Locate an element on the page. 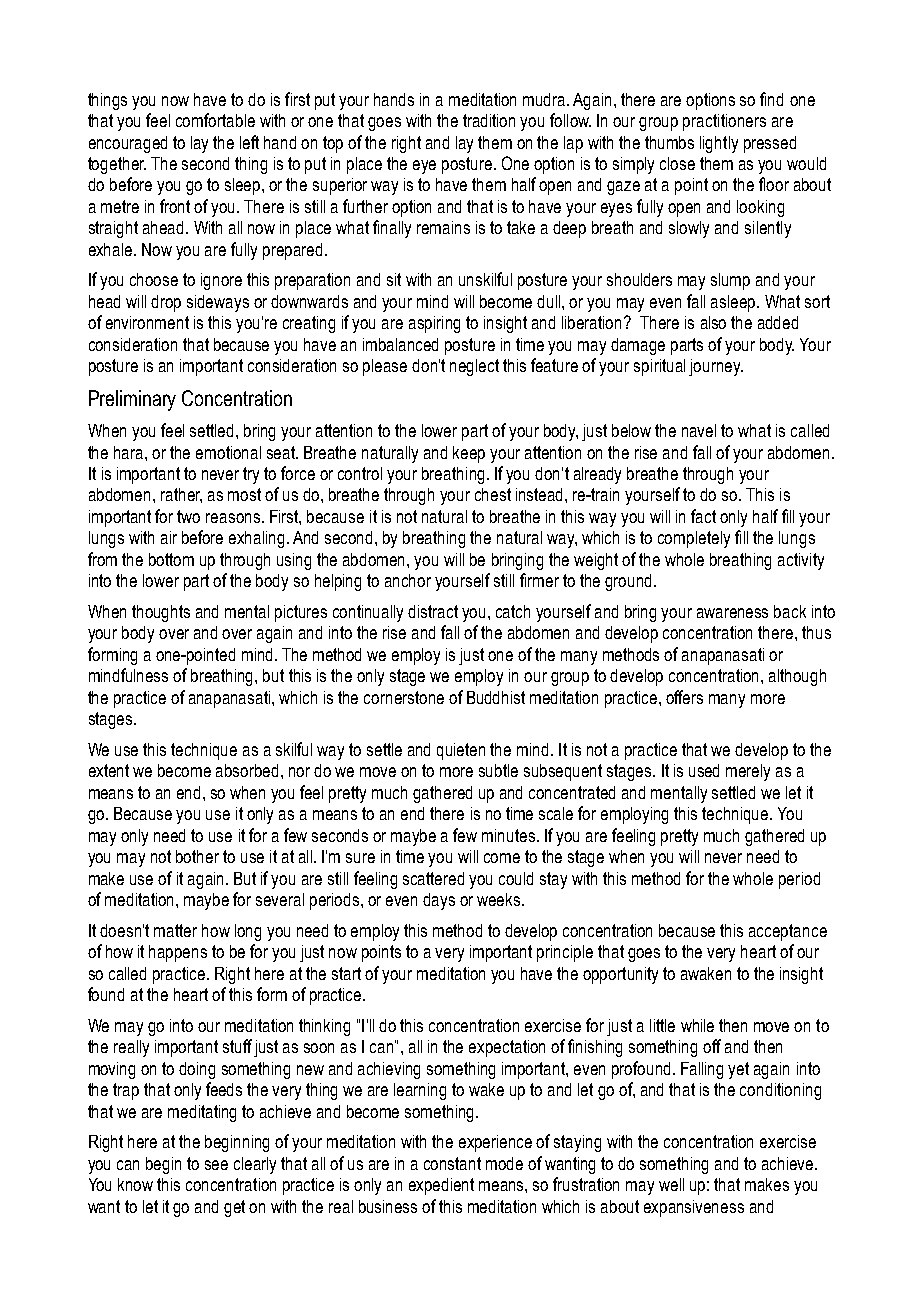  thoughts is located at coordinates (161, 613).
